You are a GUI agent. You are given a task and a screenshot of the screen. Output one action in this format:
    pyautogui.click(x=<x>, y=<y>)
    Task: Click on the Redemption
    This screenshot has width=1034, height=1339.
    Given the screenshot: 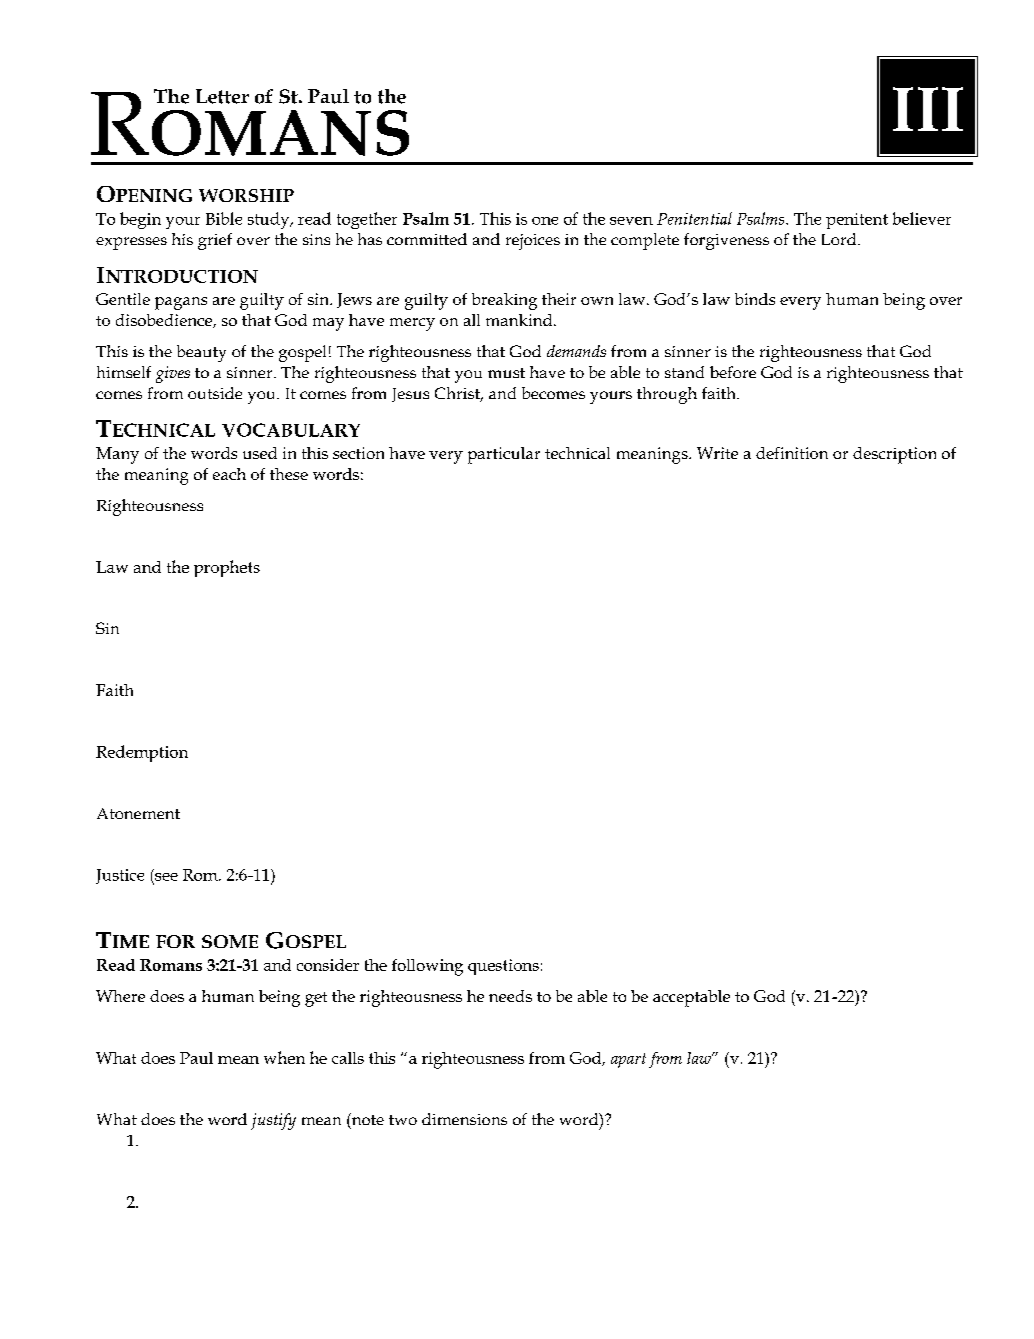 What is the action you would take?
    pyautogui.click(x=142, y=753)
